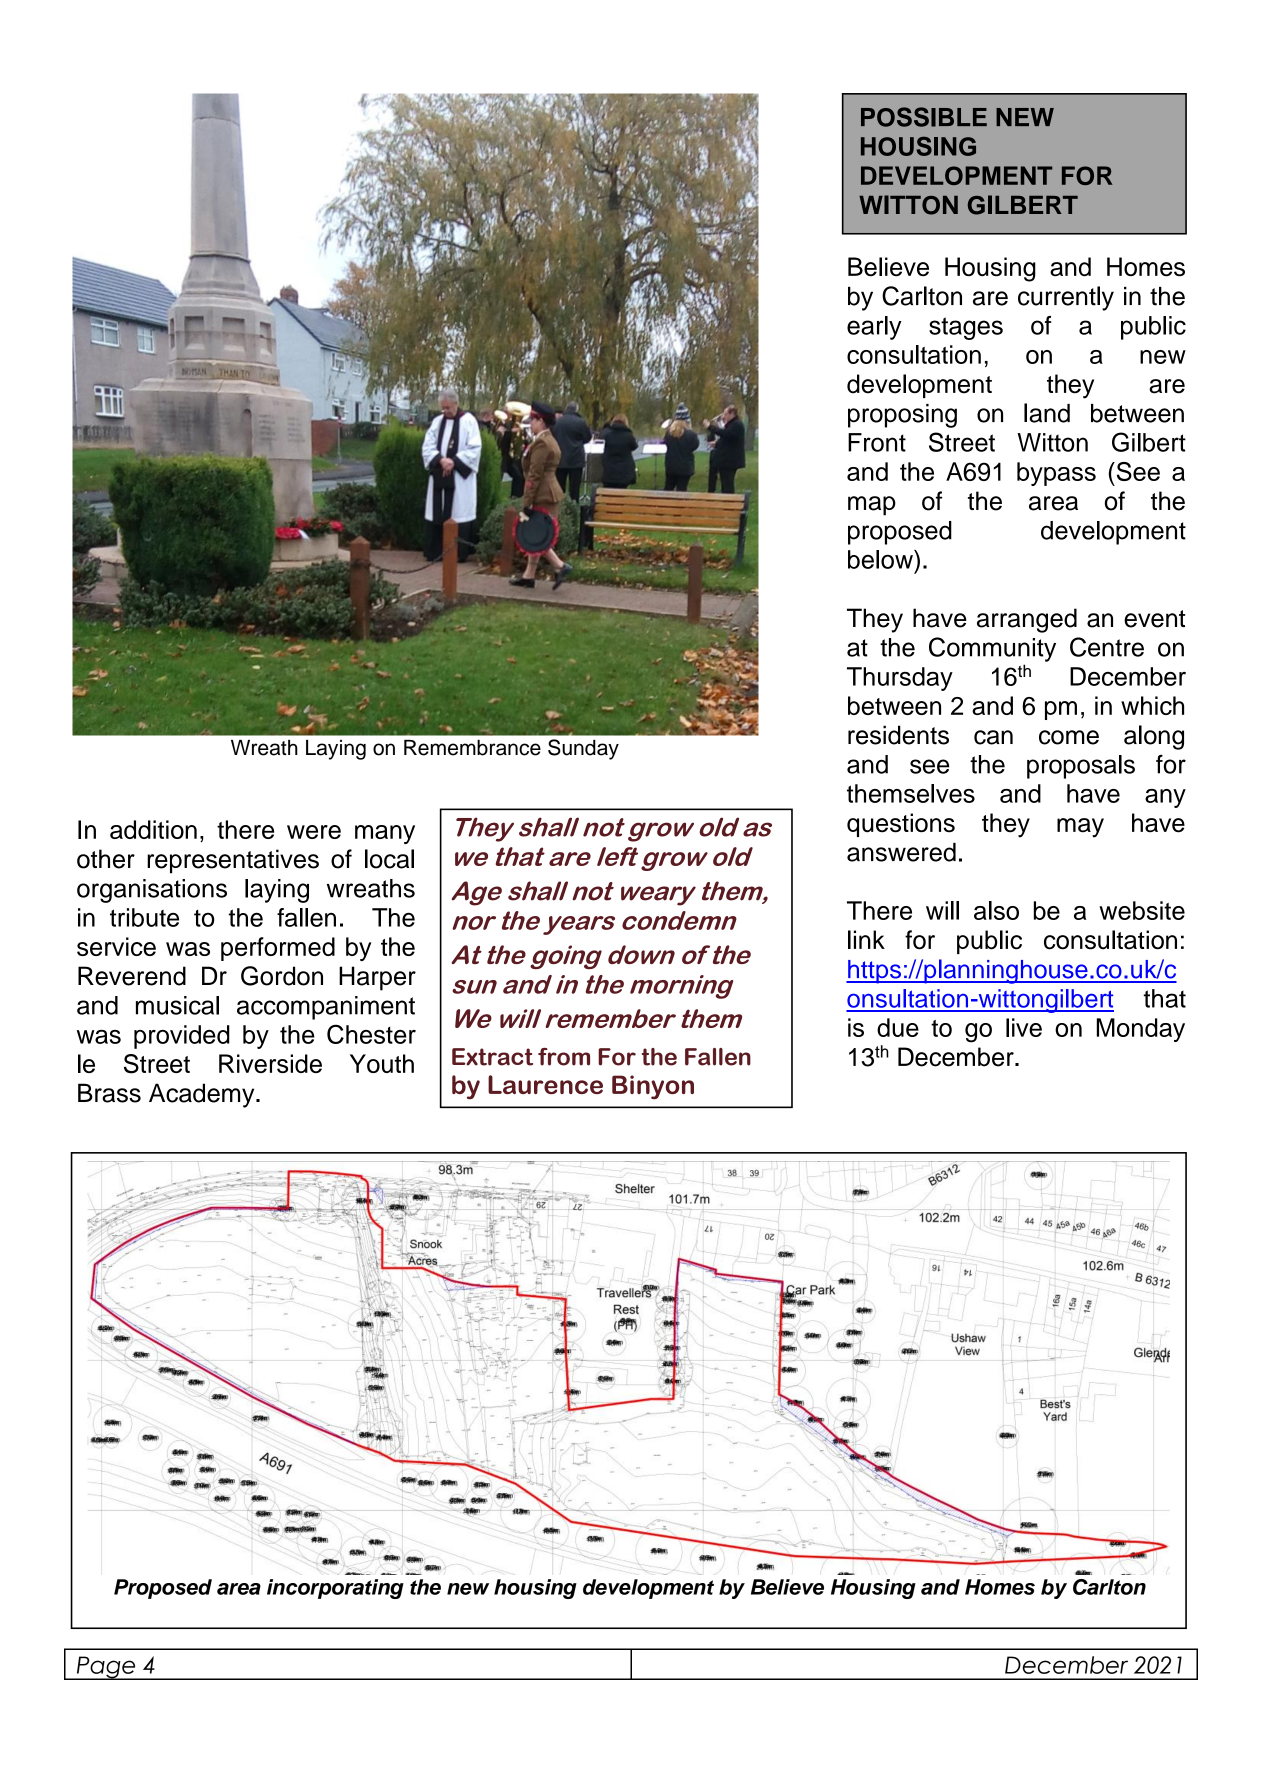 This screenshot has height=1785, width=1262. What do you see at coordinates (203, 1095) in the screenshot?
I see `Academy` at bounding box center [203, 1095].
